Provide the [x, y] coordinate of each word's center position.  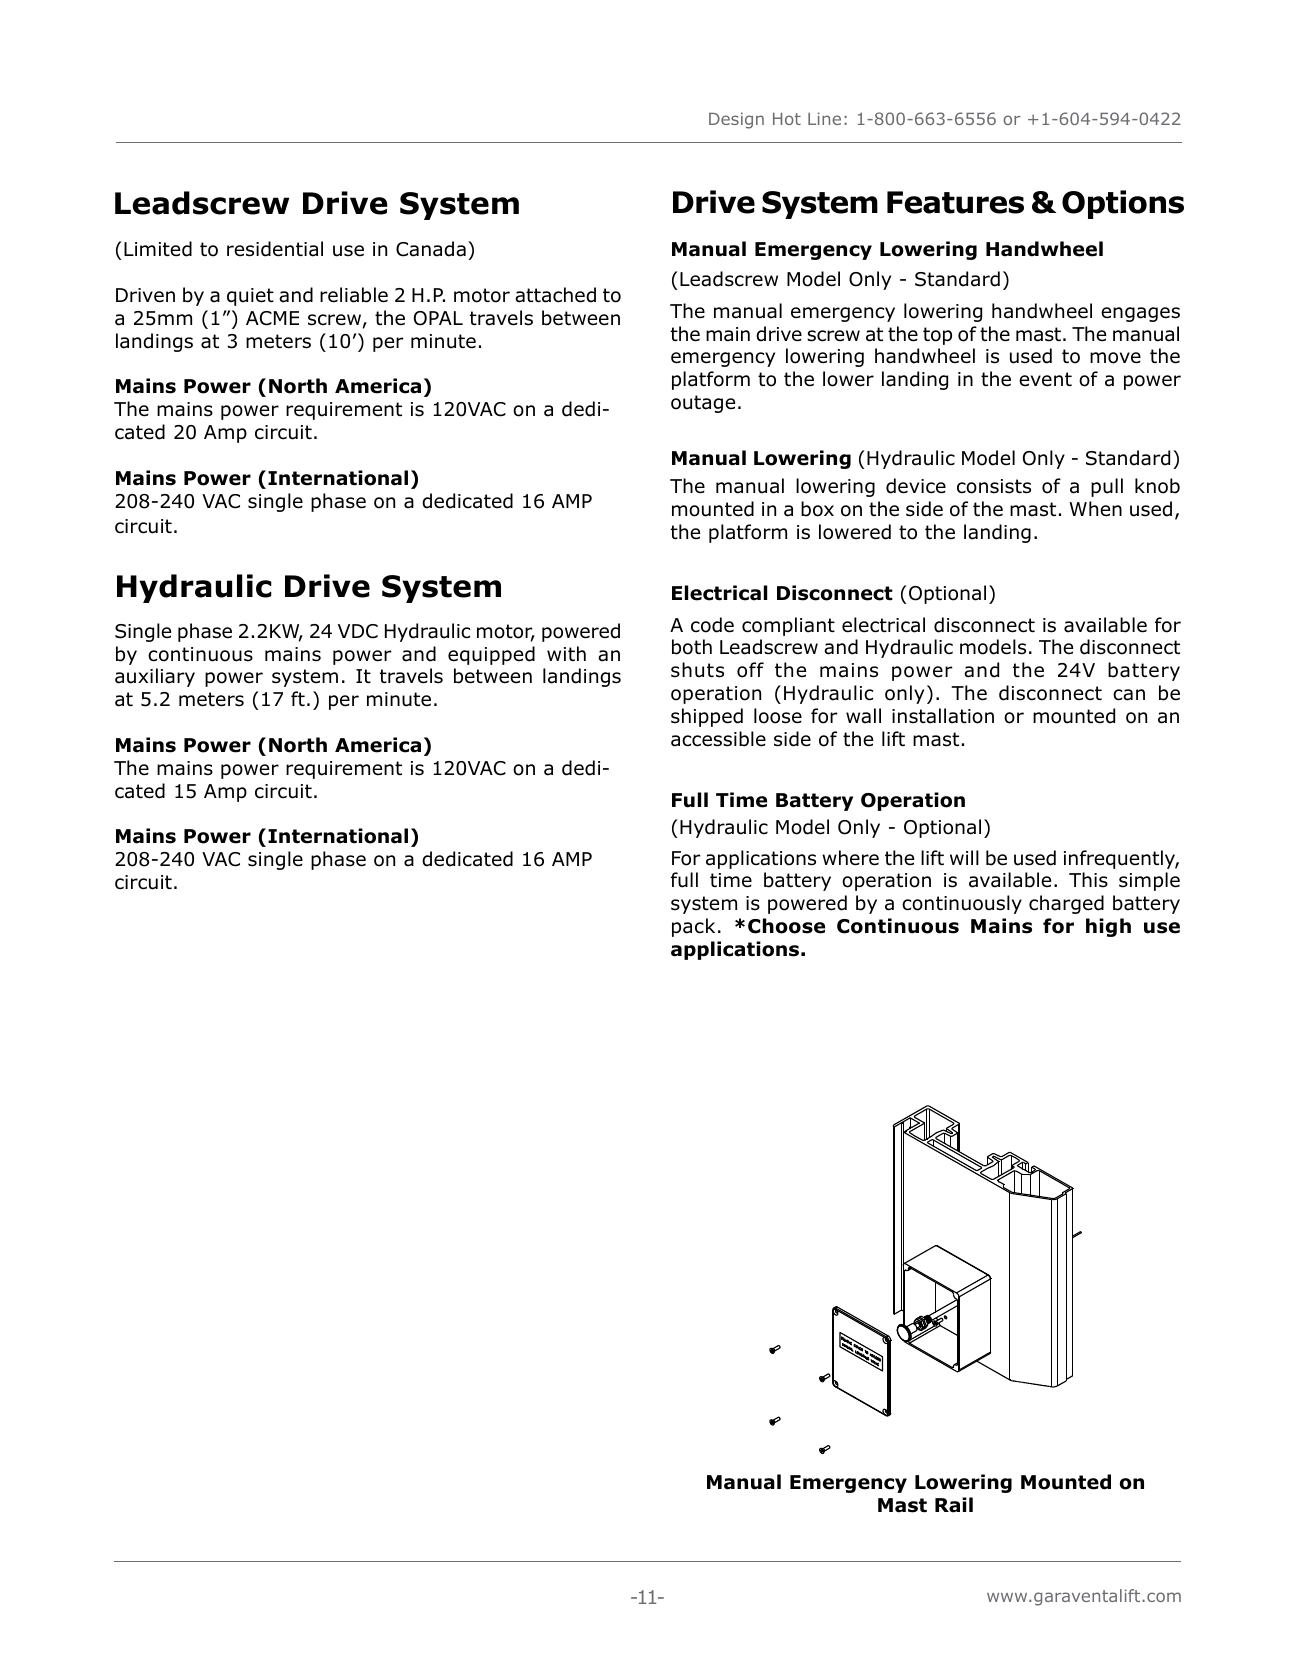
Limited [158, 249]
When [1095, 509]
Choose [786, 926]
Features [955, 202]
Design [736, 120]
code [712, 625]
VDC [358, 631]
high [1108, 927]
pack [693, 927]
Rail [954, 1505]
